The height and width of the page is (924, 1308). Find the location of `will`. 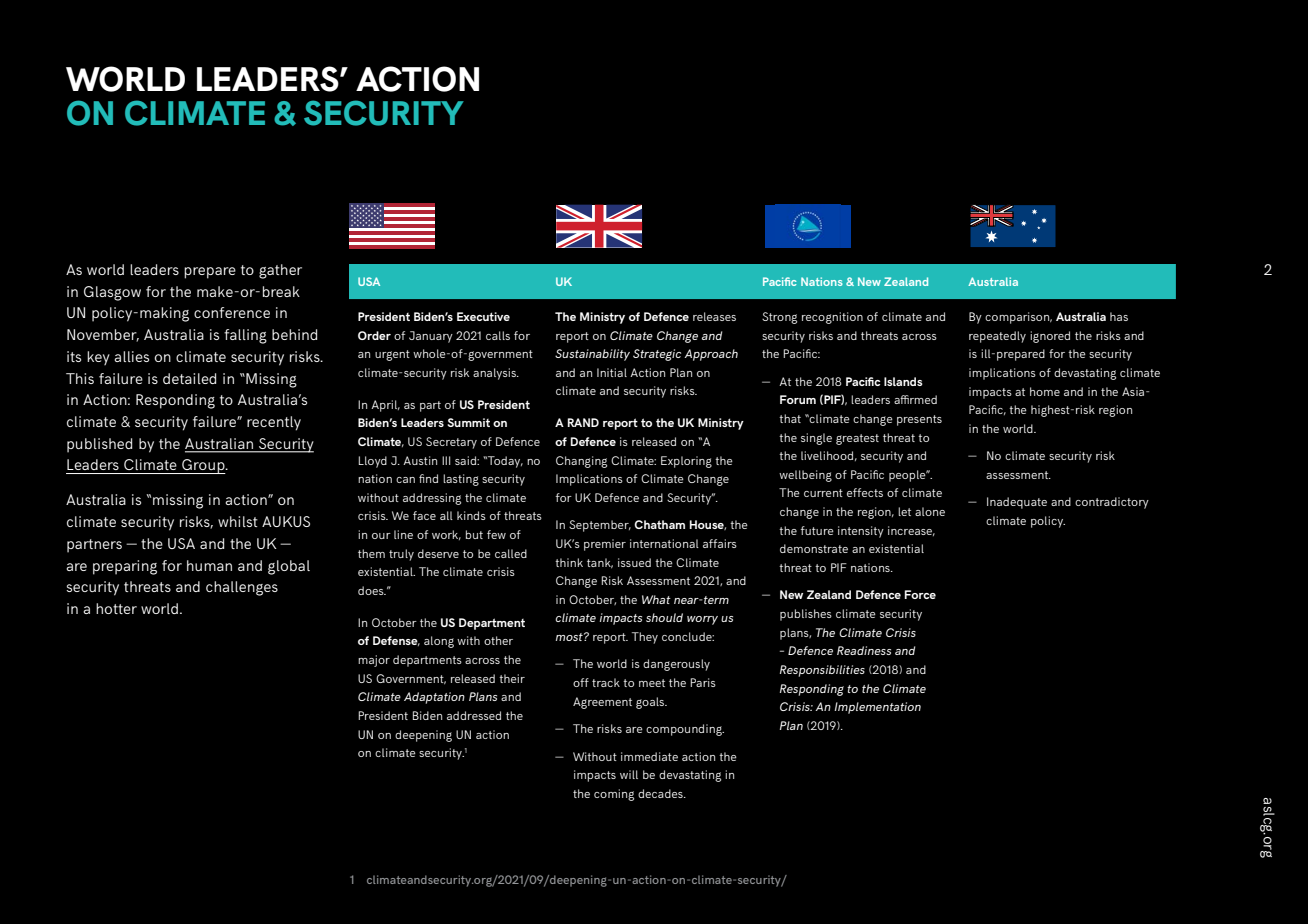

will is located at coordinates (629, 774).
